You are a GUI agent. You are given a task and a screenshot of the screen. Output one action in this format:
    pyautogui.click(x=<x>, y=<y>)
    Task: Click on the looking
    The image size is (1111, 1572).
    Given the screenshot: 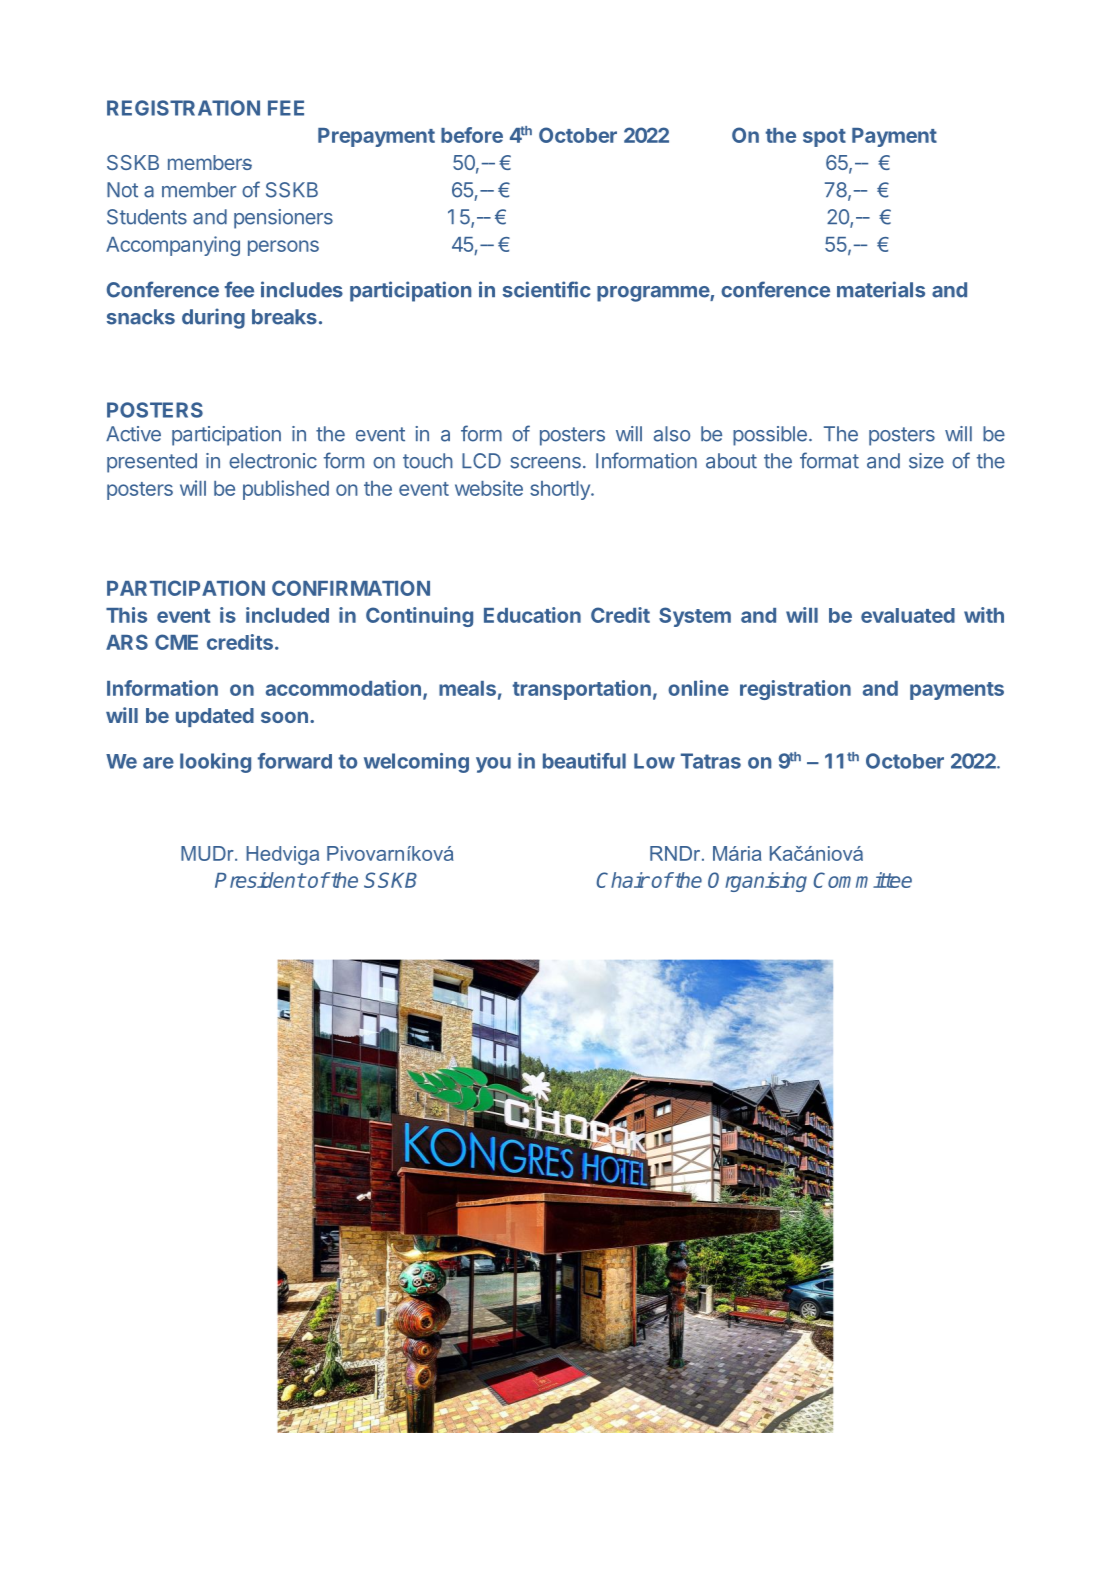 What is the action you would take?
    pyautogui.click(x=215, y=763)
